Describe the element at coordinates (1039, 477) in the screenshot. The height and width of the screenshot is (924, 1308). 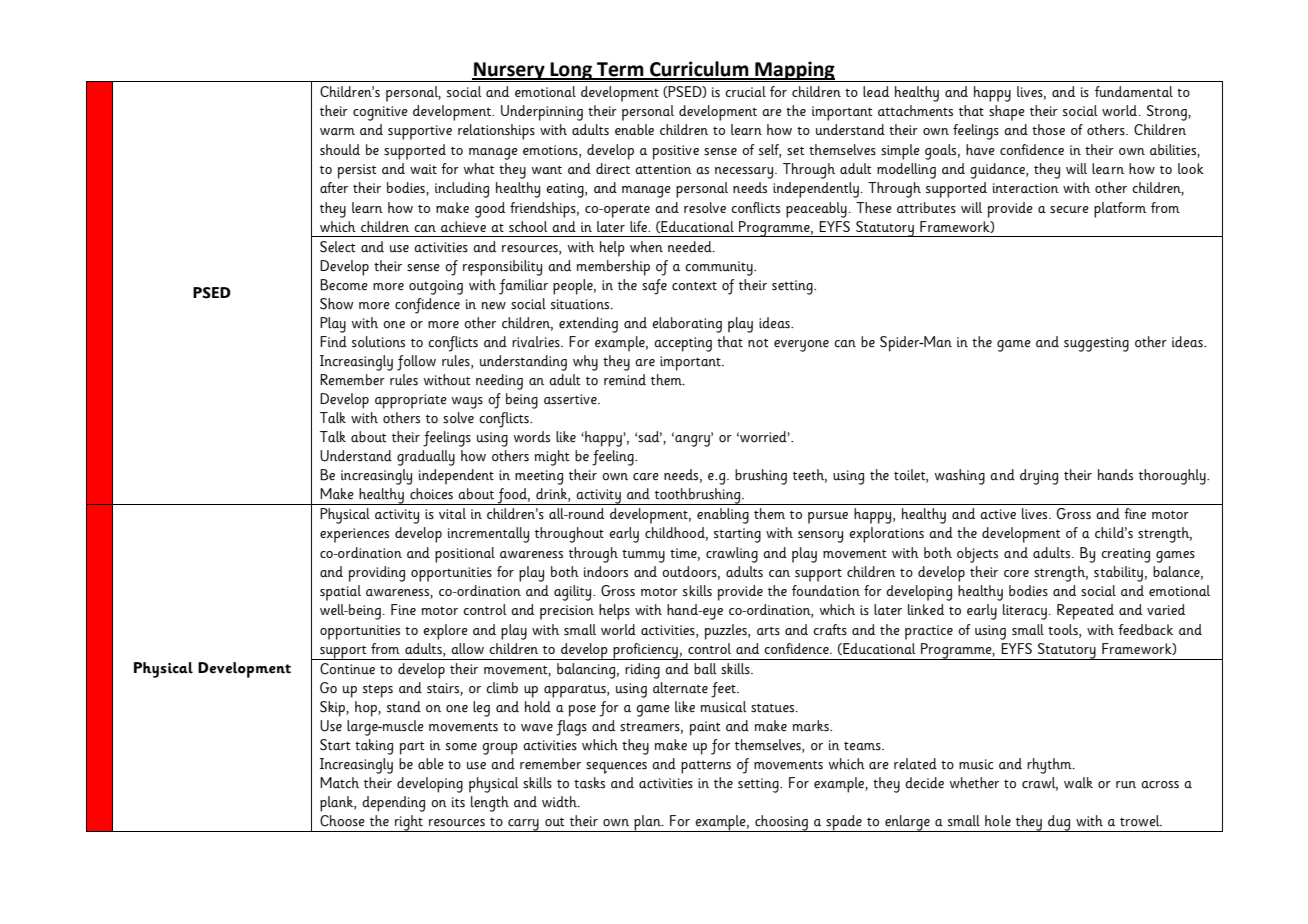
I see `drying` at that location.
